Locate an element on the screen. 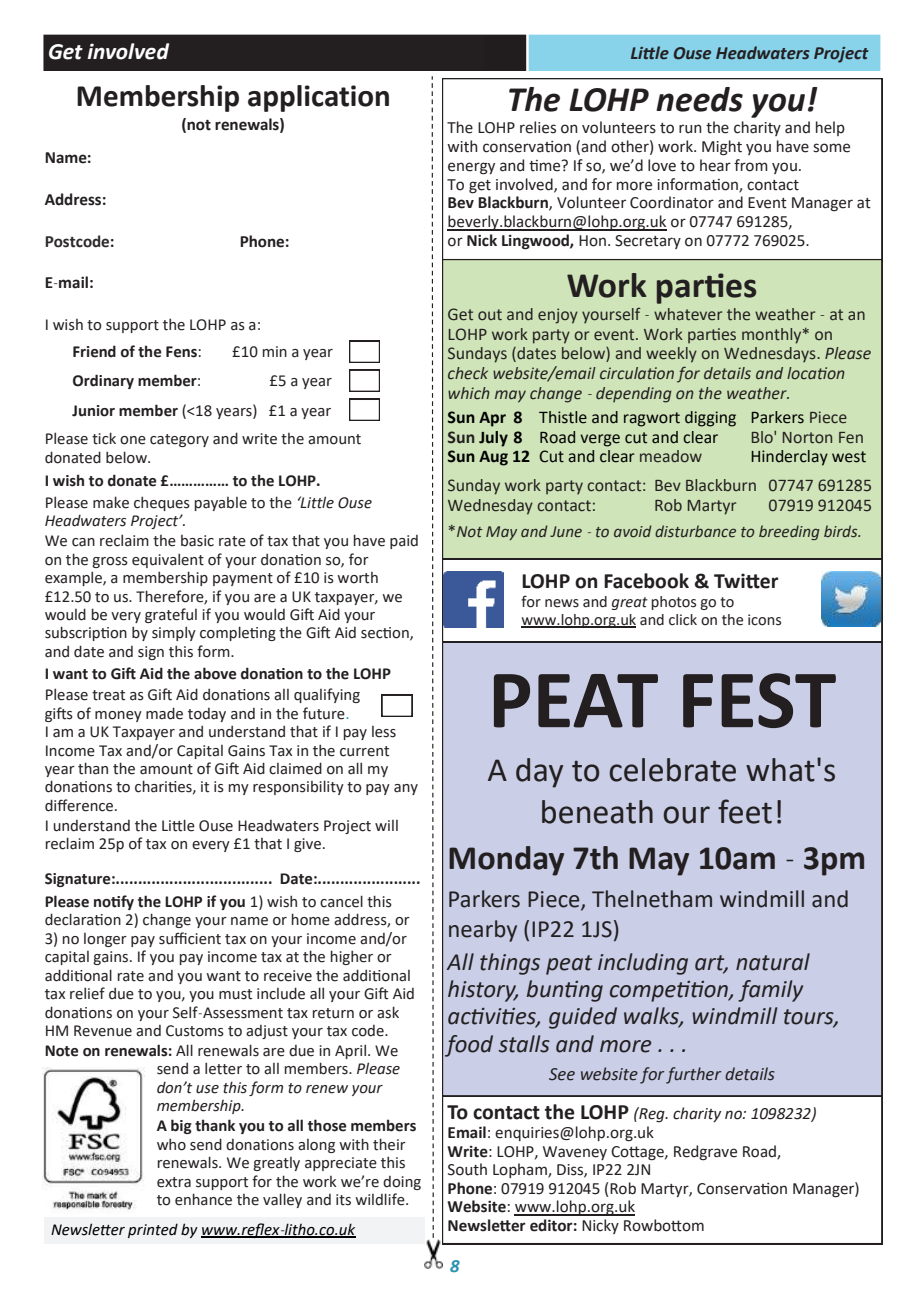 The height and width of the screenshot is (1308, 924). feet is located at coordinates (745, 811).
